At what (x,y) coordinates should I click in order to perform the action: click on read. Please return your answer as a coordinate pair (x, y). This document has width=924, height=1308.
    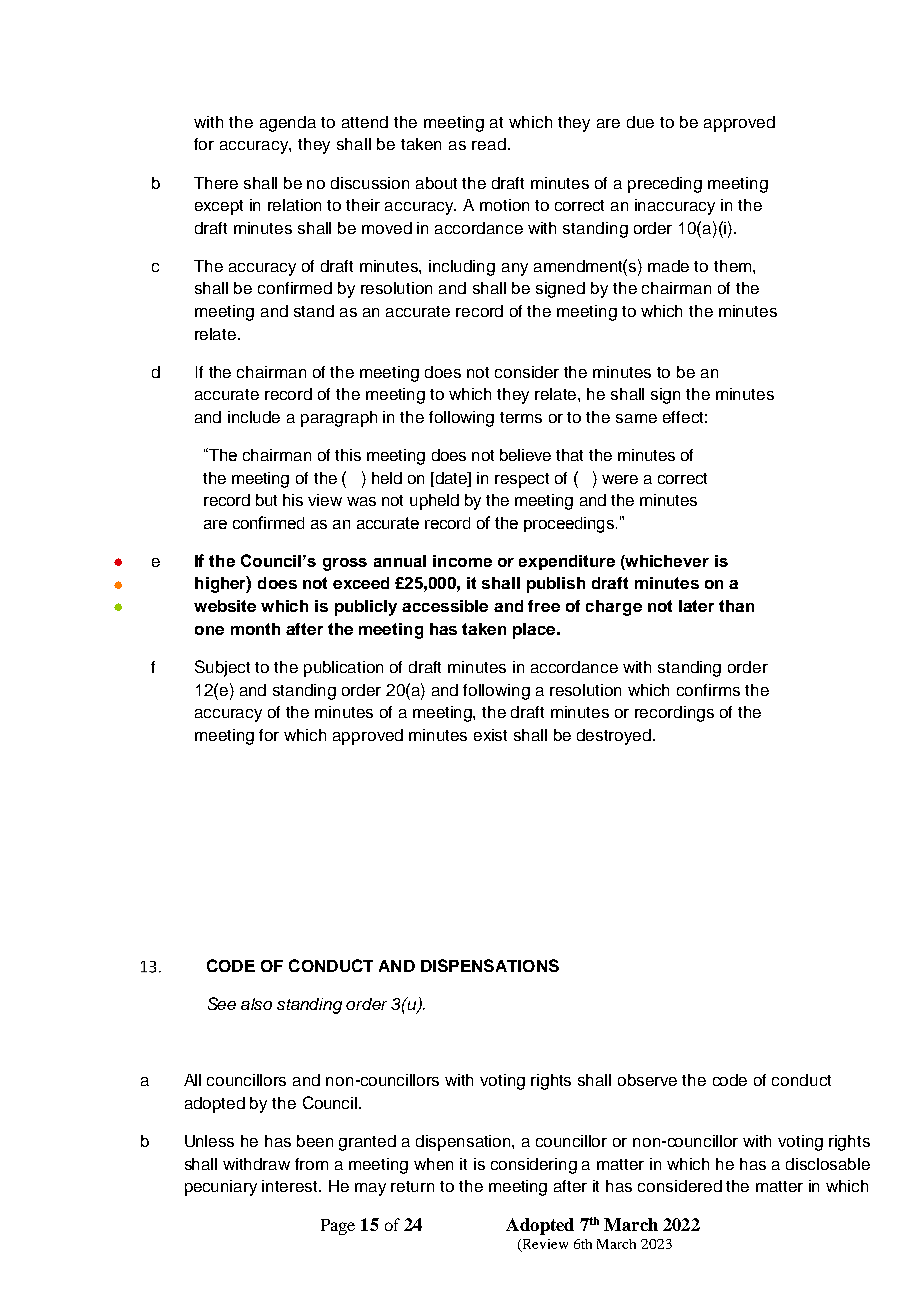
    Looking at the image, I should click on (489, 144).
